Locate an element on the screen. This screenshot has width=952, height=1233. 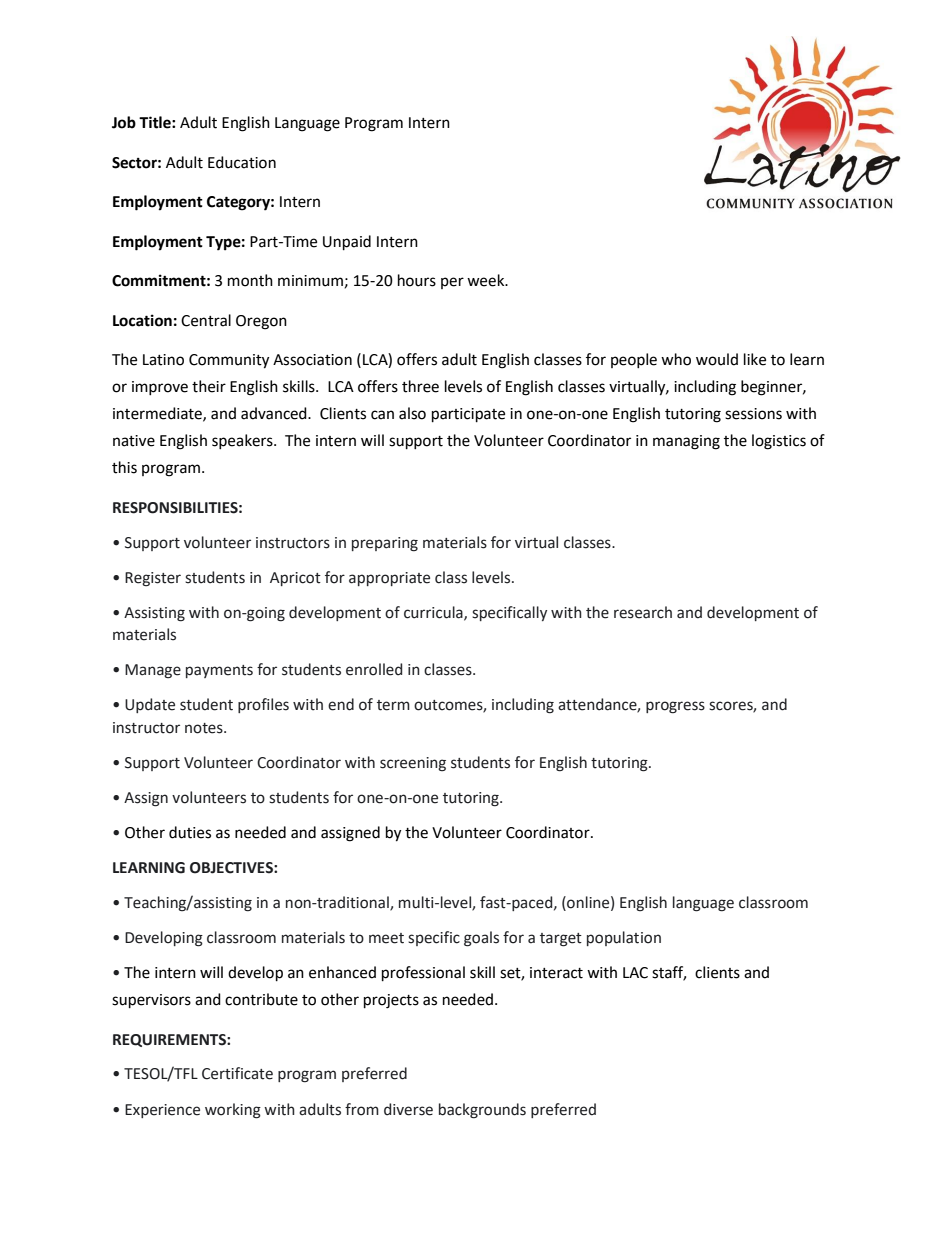
week is located at coordinates (487, 280).
